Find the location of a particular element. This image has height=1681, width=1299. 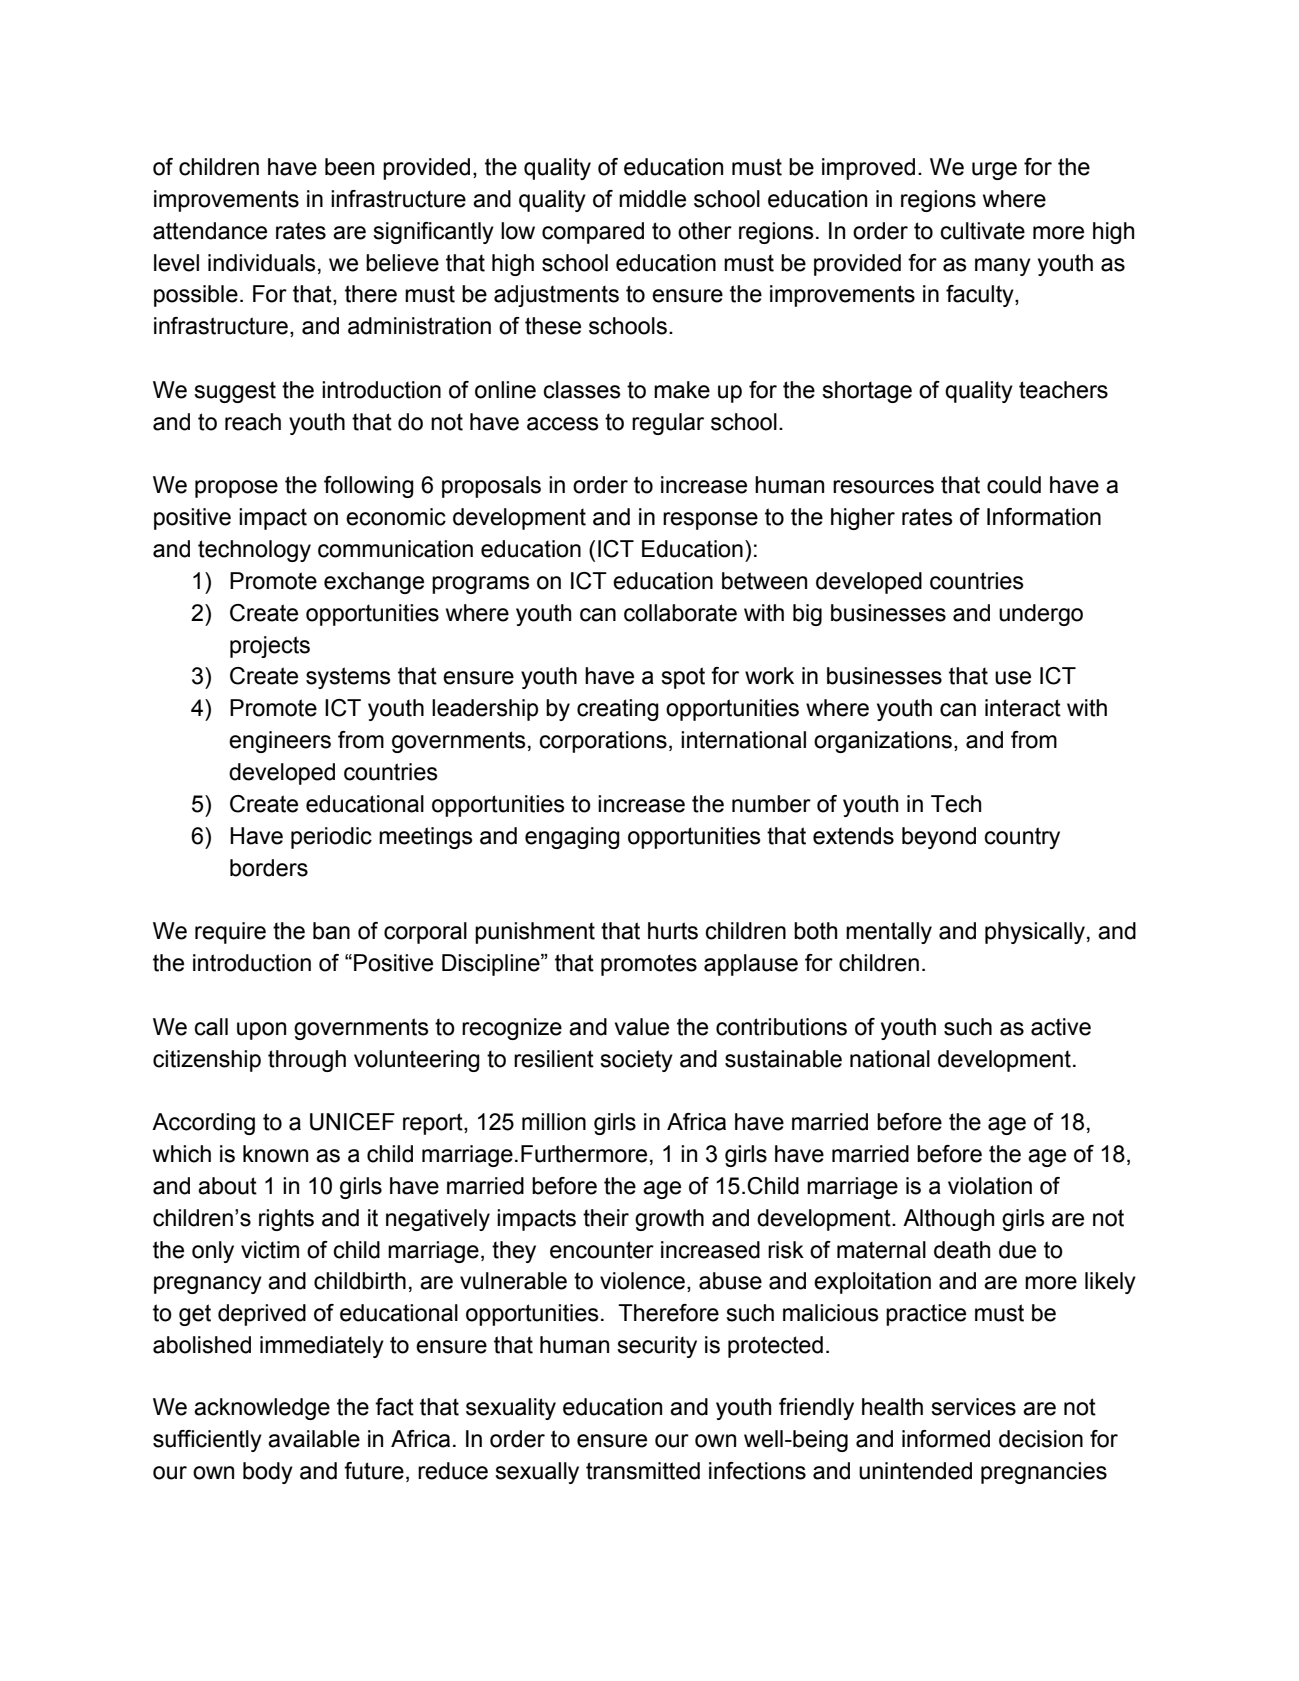

transmitted is located at coordinates (643, 1471).
